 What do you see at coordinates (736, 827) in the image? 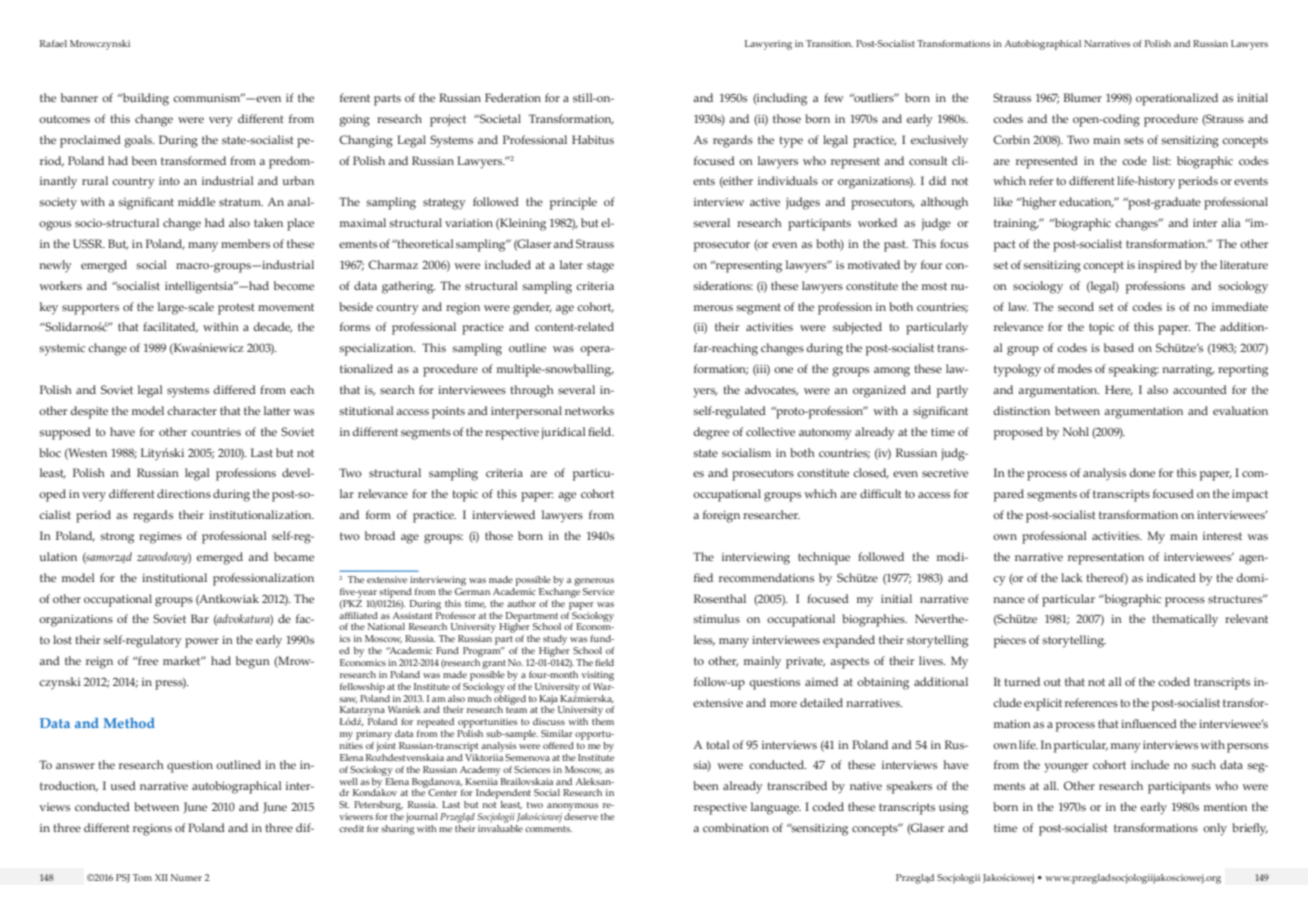
I see `combination` at bounding box center [736, 827].
